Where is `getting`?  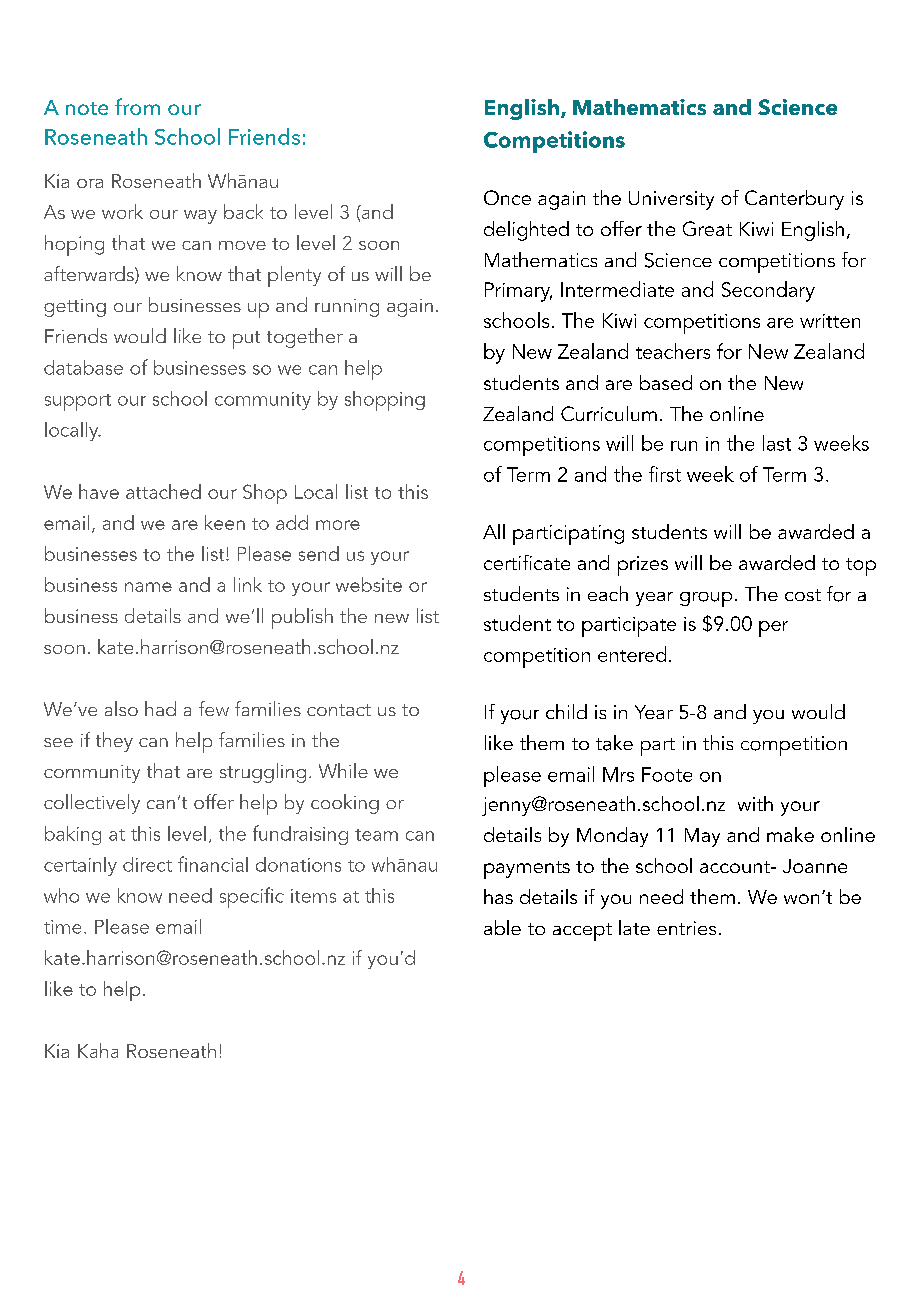
getting is located at coordinates (75, 308).
